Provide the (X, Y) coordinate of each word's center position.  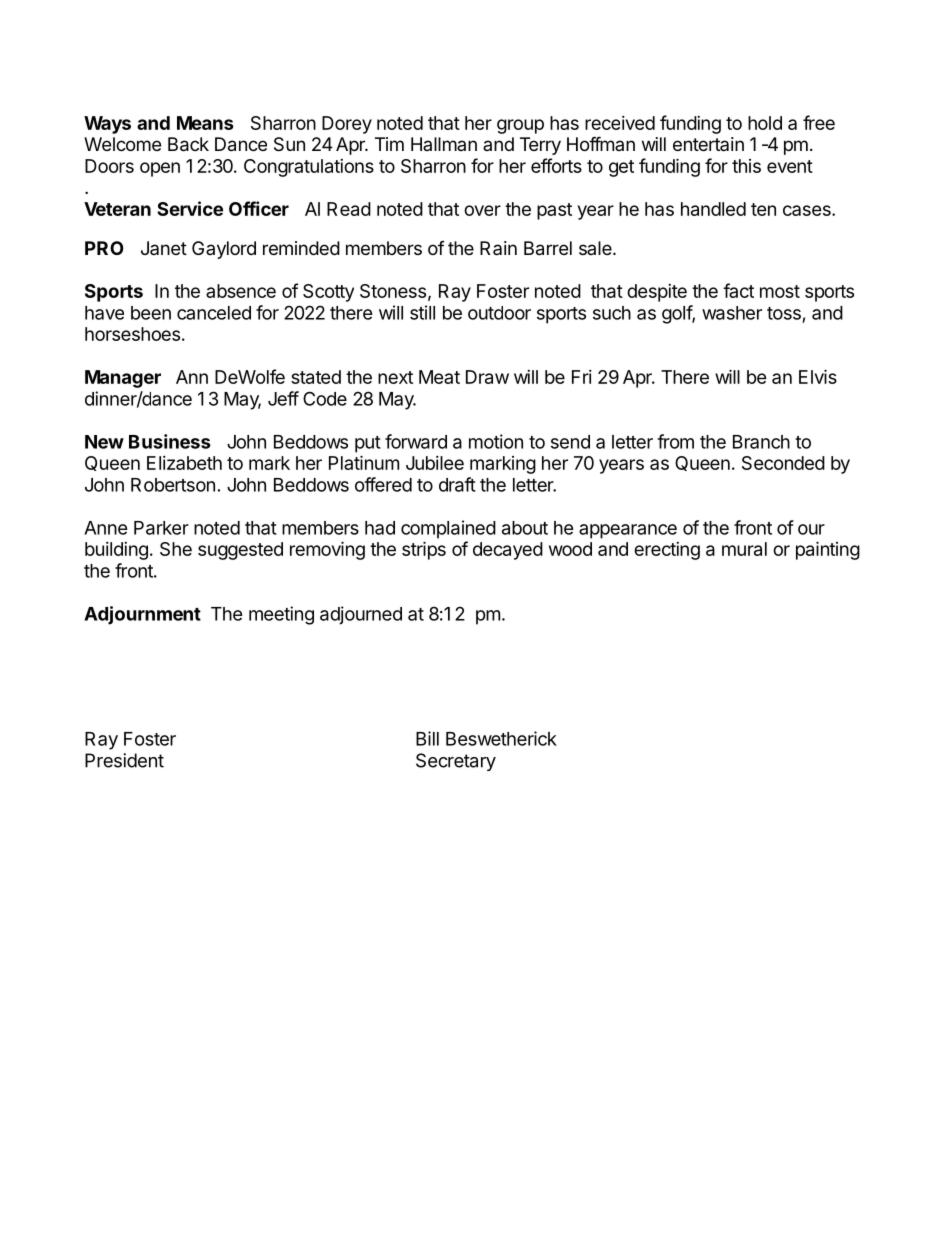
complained (448, 529)
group (520, 126)
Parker (161, 528)
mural (744, 549)
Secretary (456, 762)
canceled (214, 313)
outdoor (499, 313)
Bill (427, 738)
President (124, 760)
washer (732, 313)
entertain (708, 144)
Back (188, 144)
